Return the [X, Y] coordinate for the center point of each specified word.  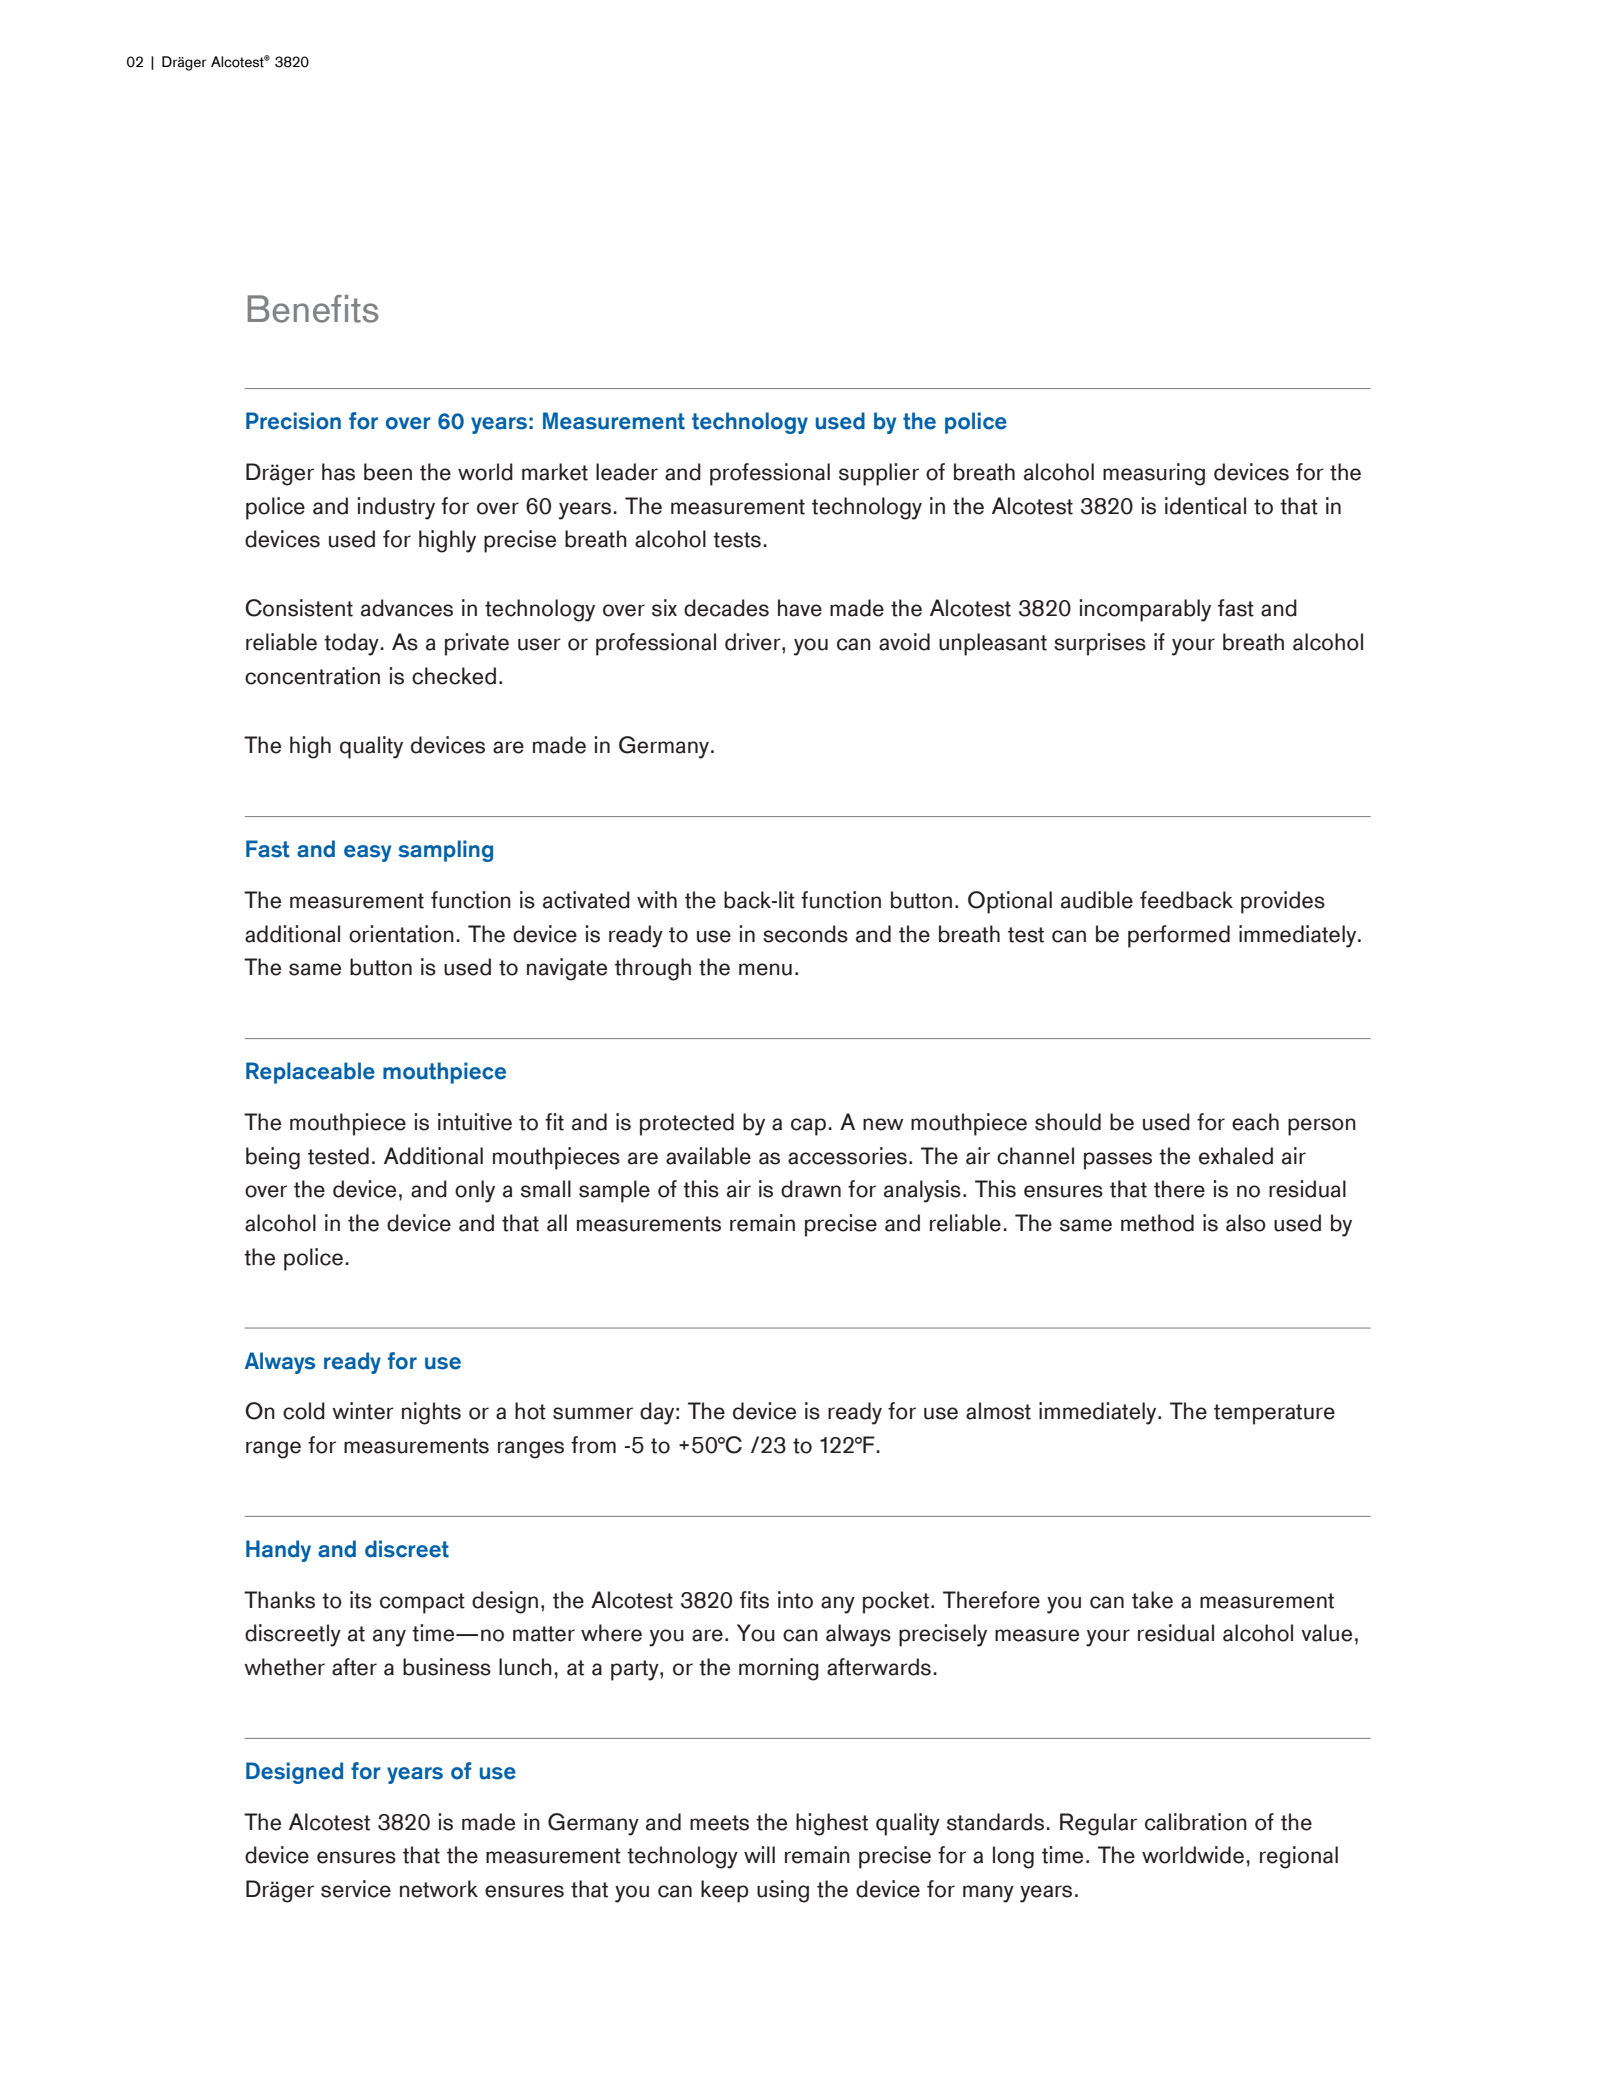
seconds [805, 934]
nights [431, 1413]
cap [808, 1127]
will [759, 1854]
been [388, 472]
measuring [1154, 474]
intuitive [475, 1122]
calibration [1196, 1822]
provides [1283, 902]
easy [367, 853]
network [439, 1889]
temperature [1274, 1414]
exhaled [1236, 1156]
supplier [879, 474]
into [795, 1600]
